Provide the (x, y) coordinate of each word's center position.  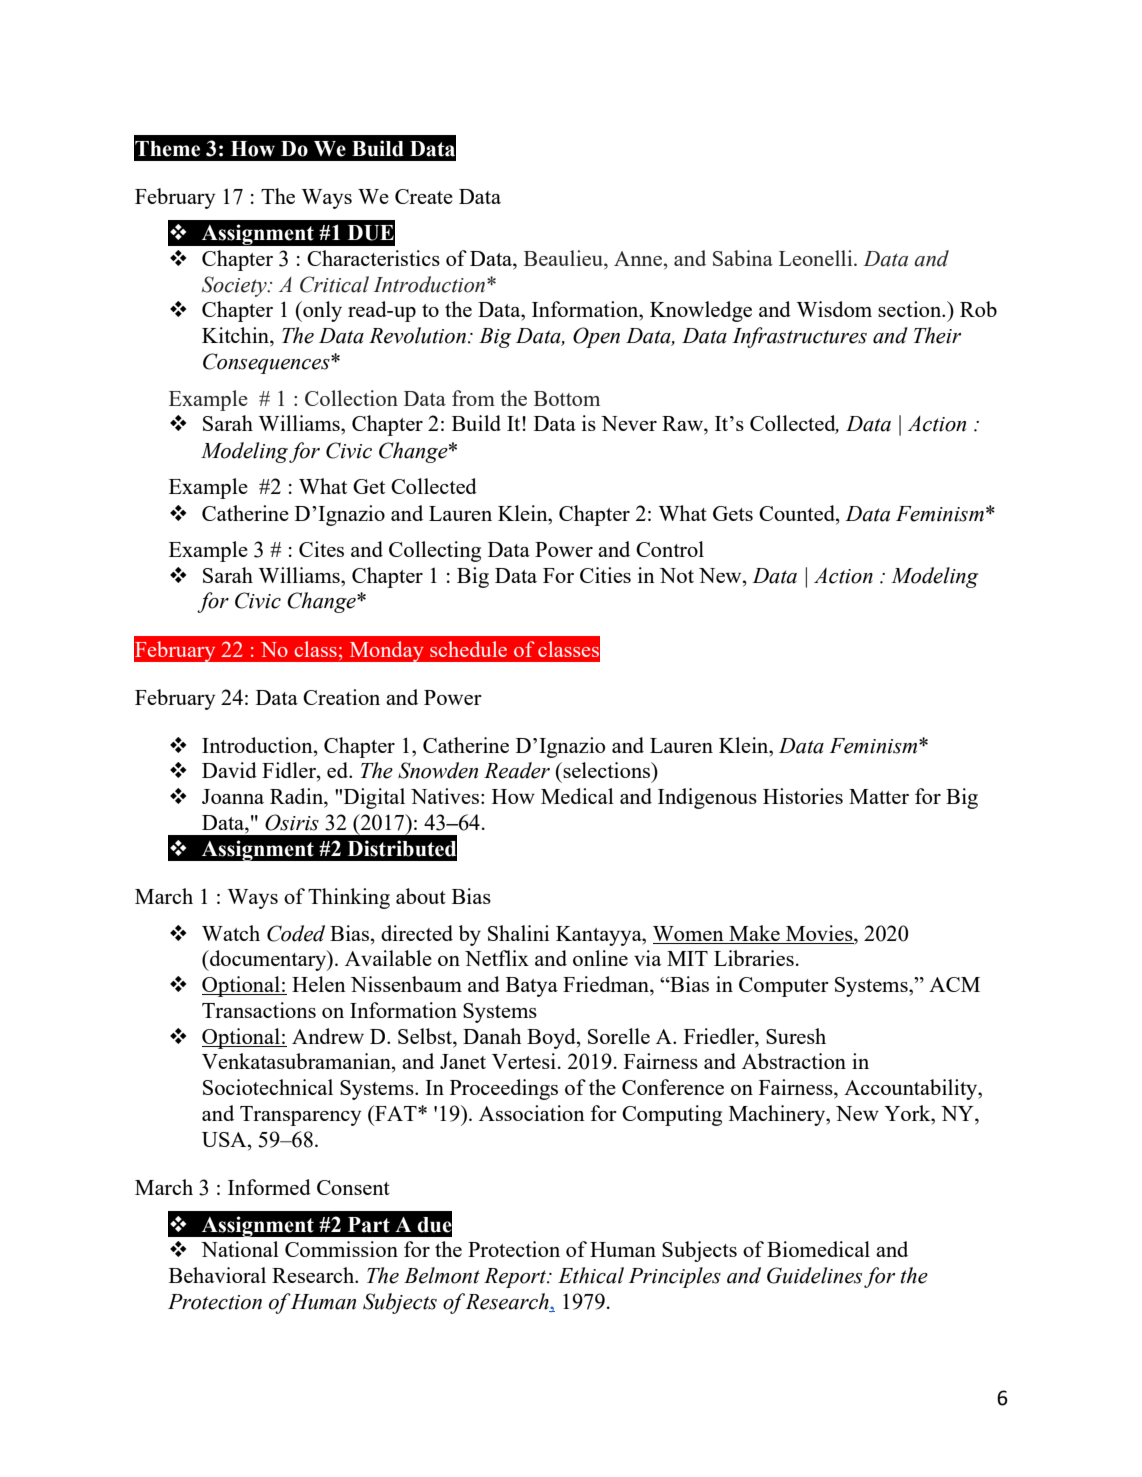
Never (629, 423)
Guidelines (814, 1275)
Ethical (591, 1275)
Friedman (607, 984)
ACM (954, 984)
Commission (341, 1249)
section (911, 309)
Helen (319, 984)
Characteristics (373, 258)
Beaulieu (564, 258)
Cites (321, 549)
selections (607, 770)
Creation (341, 697)
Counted (798, 513)
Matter (879, 796)
